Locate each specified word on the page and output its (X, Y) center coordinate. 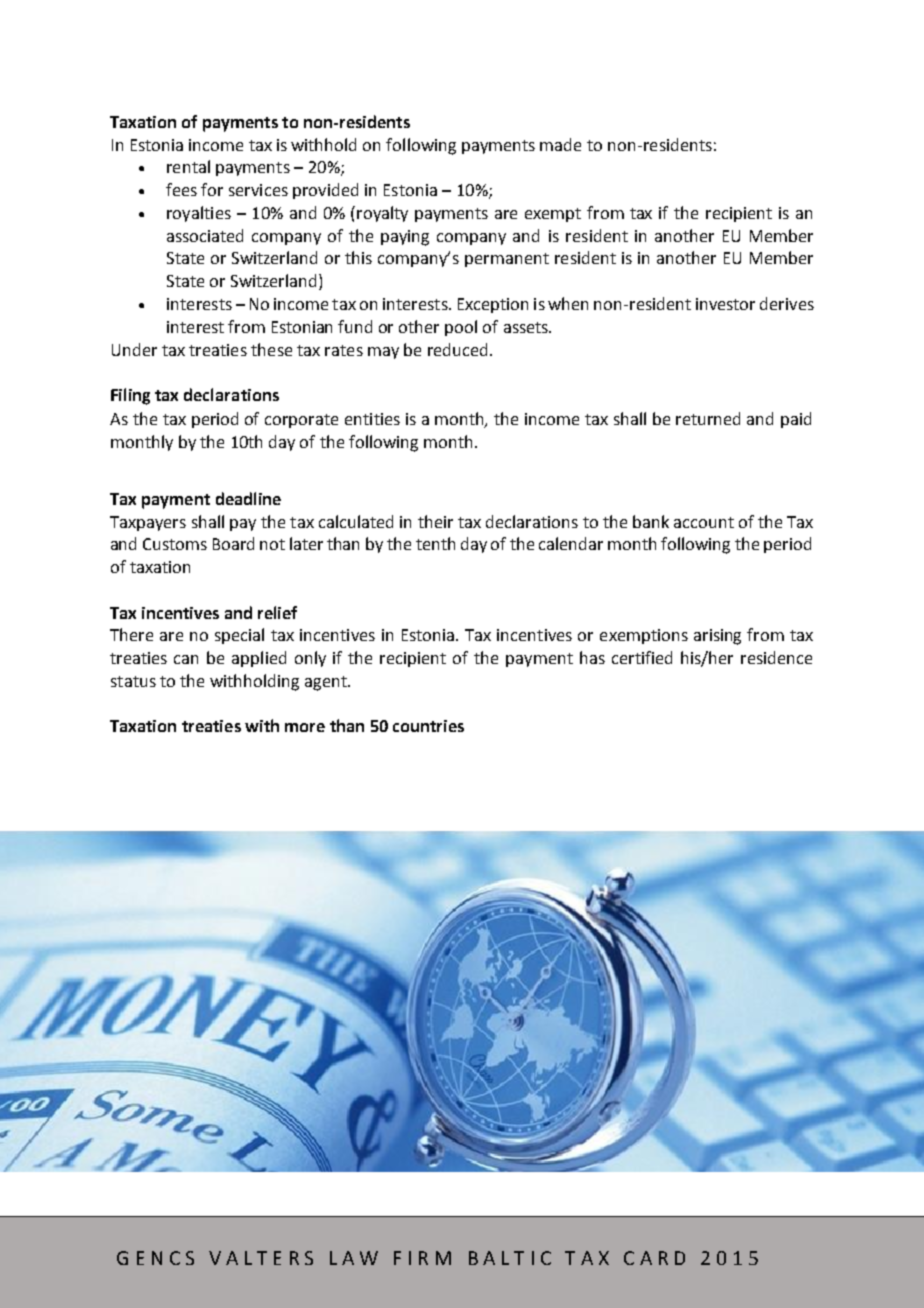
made (560, 144)
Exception (493, 305)
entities (372, 419)
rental (188, 166)
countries (428, 726)
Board (233, 543)
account (704, 522)
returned (708, 418)
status (133, 681)
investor (725, 304)
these (271, 349)
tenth (435, 543)
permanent (507, 260)
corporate (301, 421)
